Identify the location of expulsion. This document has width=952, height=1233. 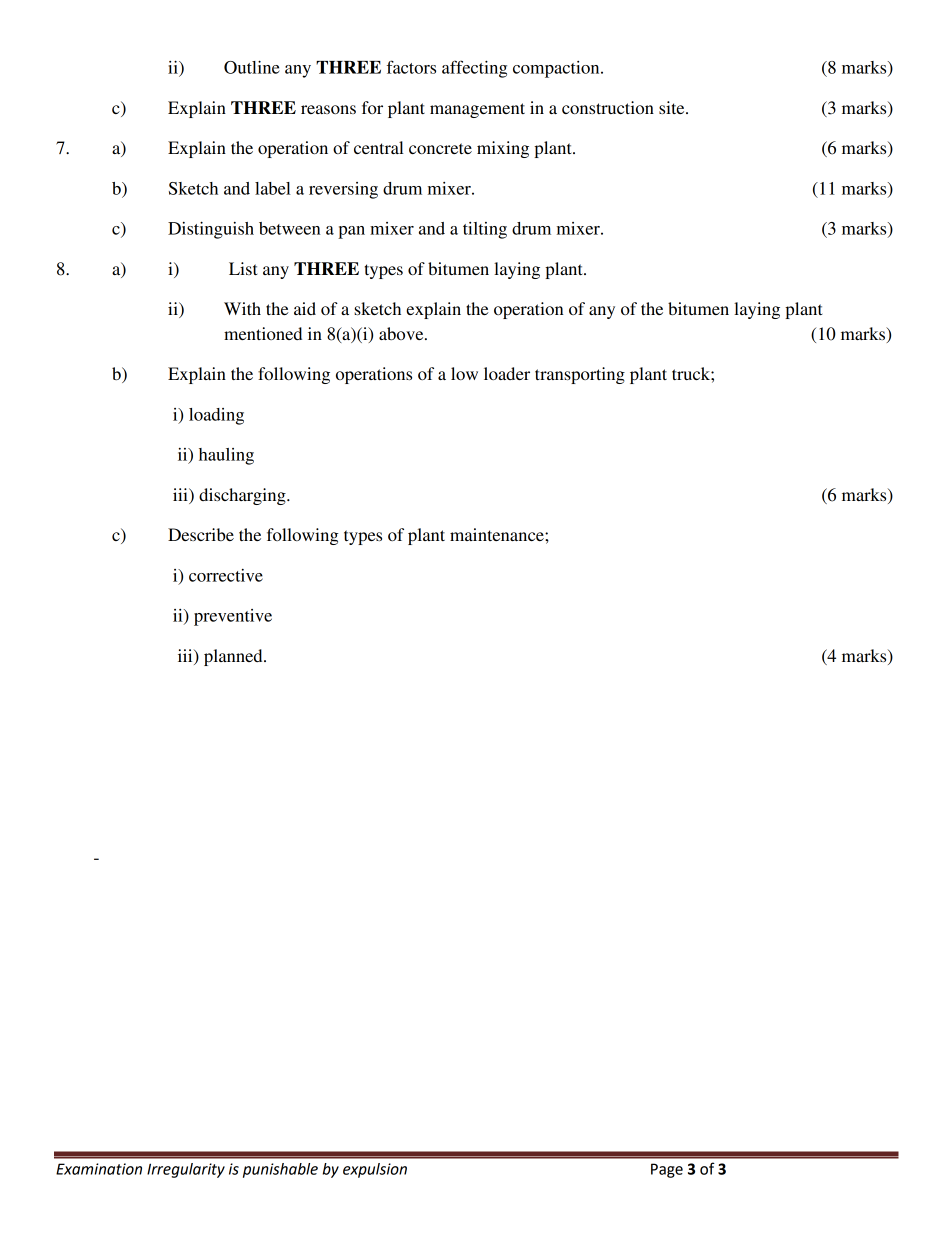
(375, 1170).
